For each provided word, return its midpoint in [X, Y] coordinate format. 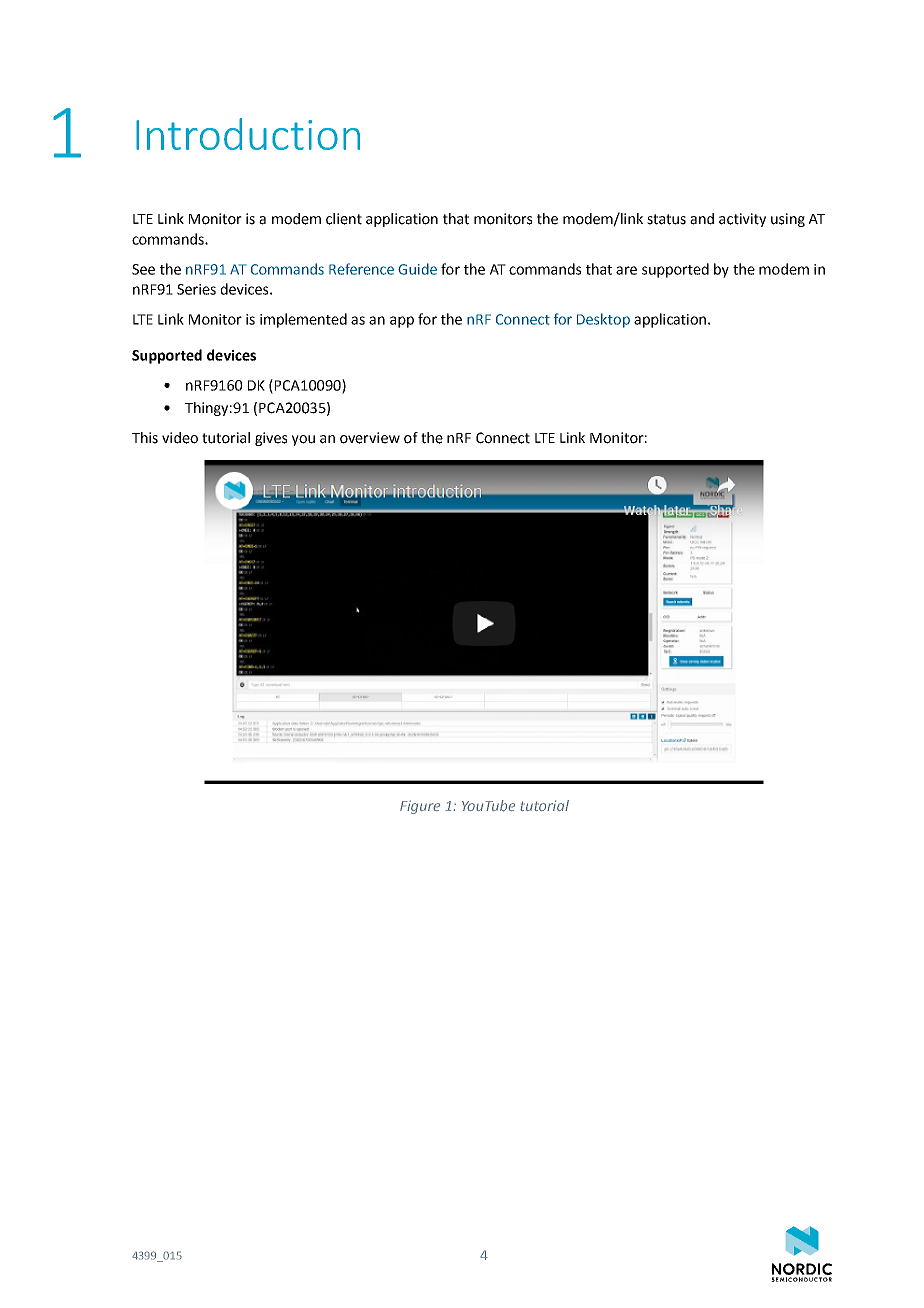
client [344, 219]
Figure [420, 807]
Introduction [248, 134]
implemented [303, 320]
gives [271, 439]
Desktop [603, 320]
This [145, 438]
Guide [417, 269]
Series [196, 289]
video [180, 438]
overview [370, 438]
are [626, 270]
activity [742, 220]
